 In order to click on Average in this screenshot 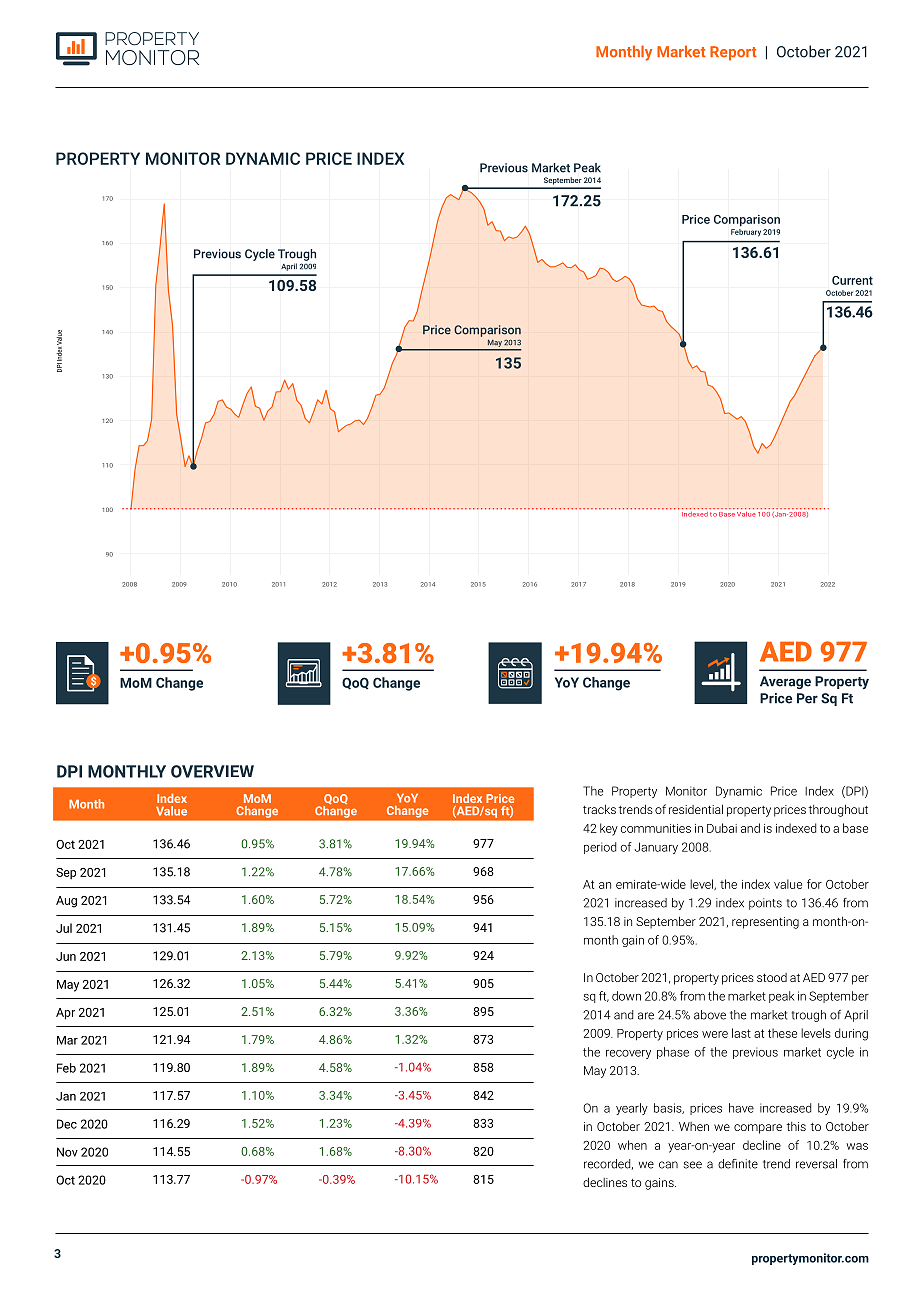, I will do `click(785, 682)`.
